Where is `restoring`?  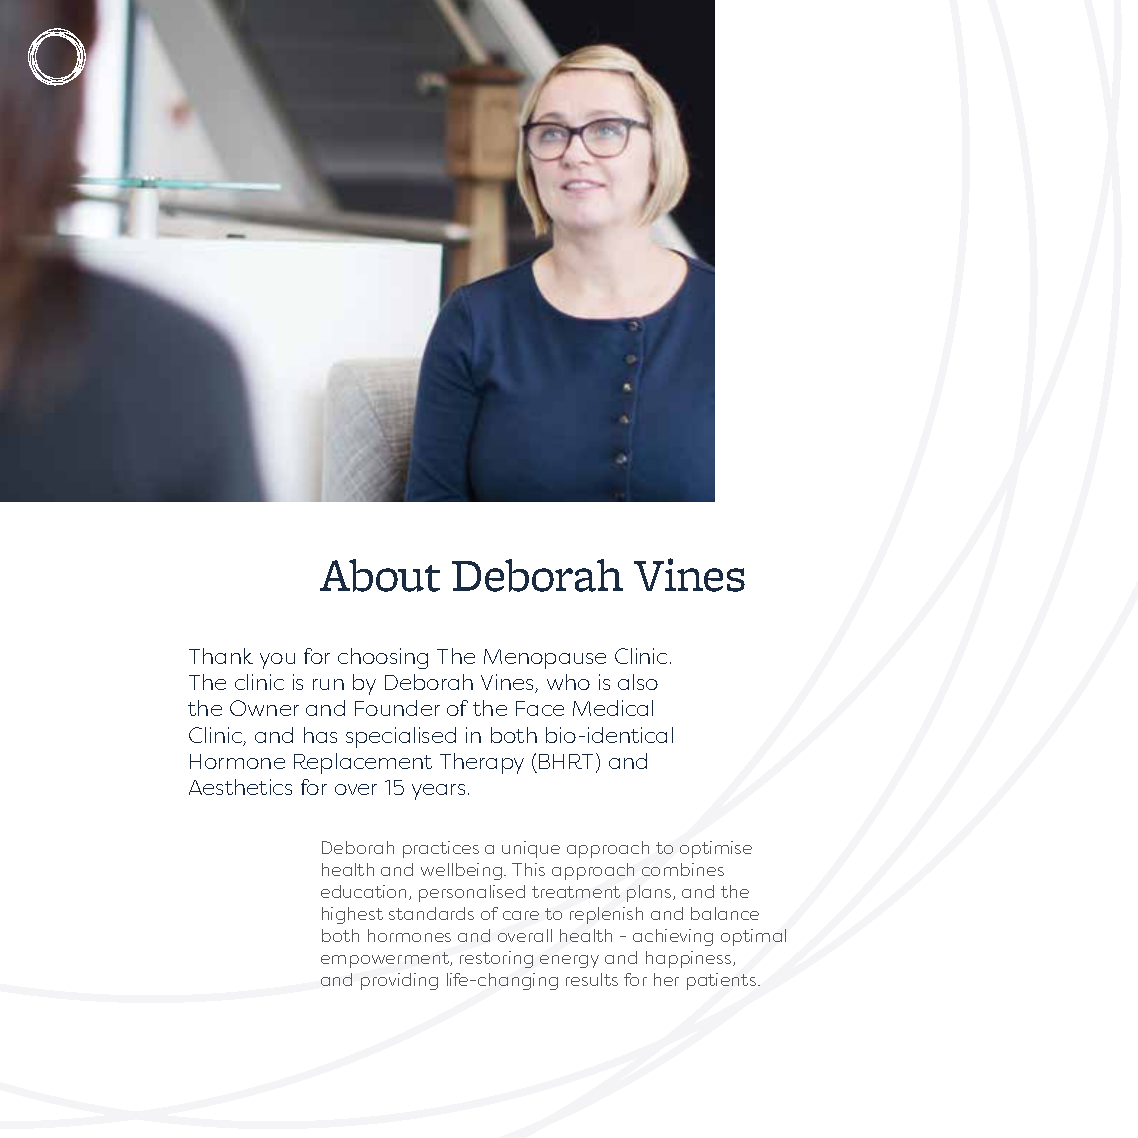 restoring is located at coordinates (496, 959).
